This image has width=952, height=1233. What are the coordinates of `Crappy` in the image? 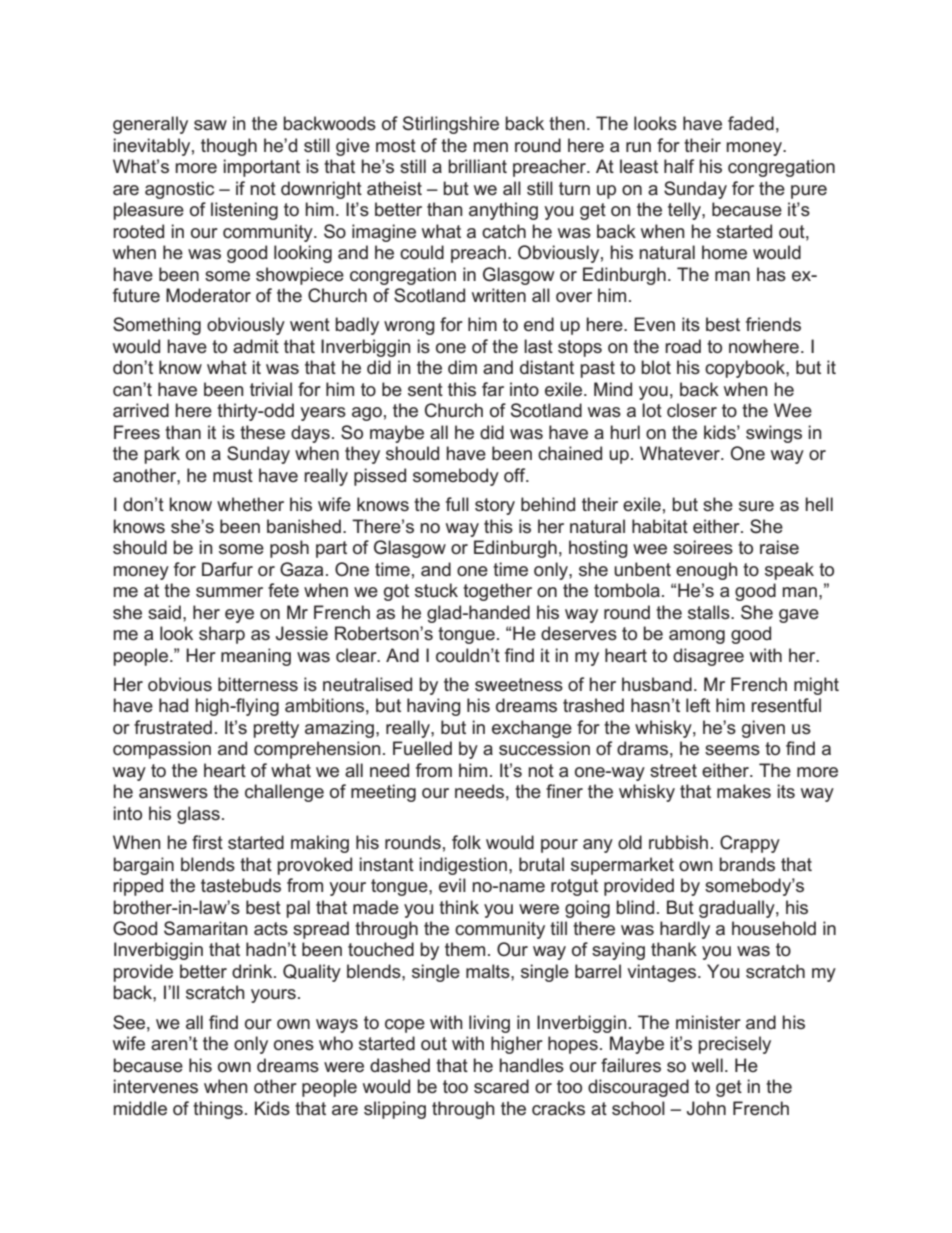 It's located at (750, 844).
